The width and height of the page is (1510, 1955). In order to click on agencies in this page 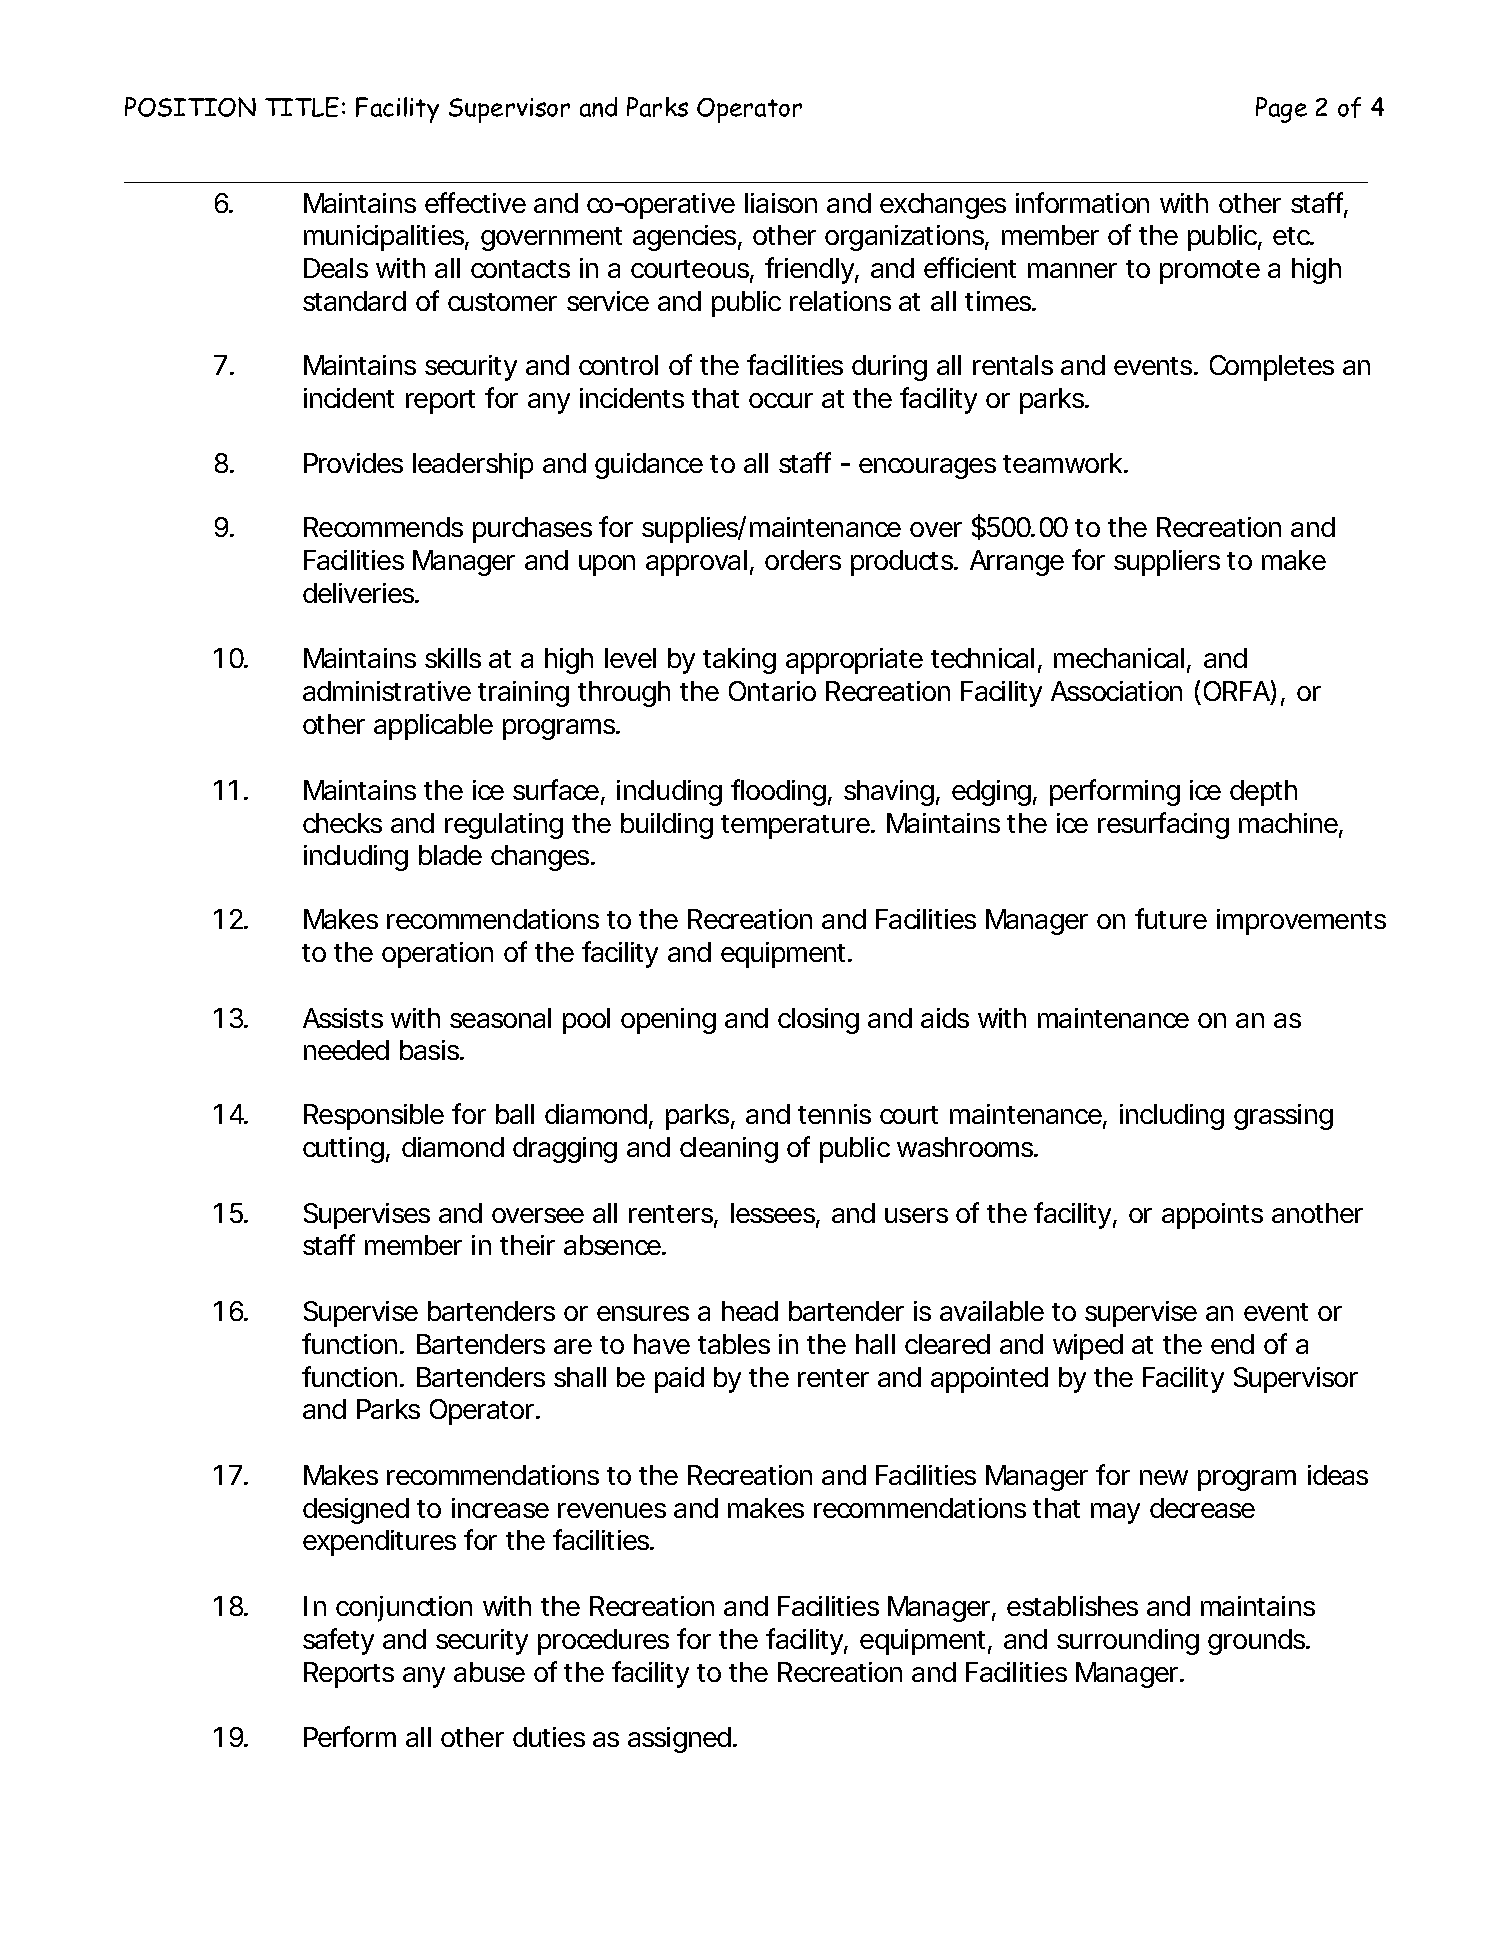, I will do `click(684, 238)`.
